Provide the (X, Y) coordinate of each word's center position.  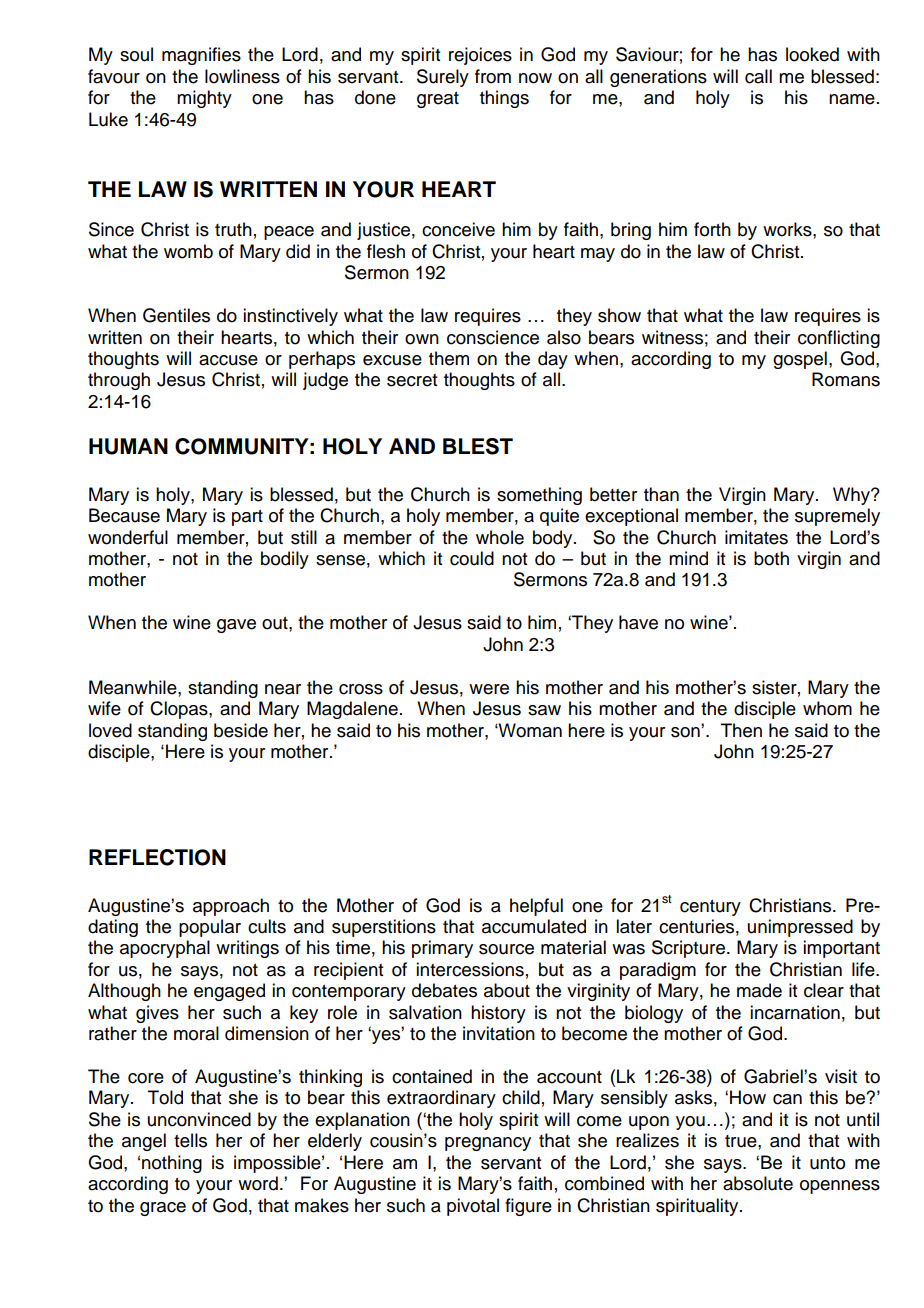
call (758, 76)
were (489, 689)
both (771, 558)
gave (236, 626)
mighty (204, 99)
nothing (172, 1164)
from (493, 76)
